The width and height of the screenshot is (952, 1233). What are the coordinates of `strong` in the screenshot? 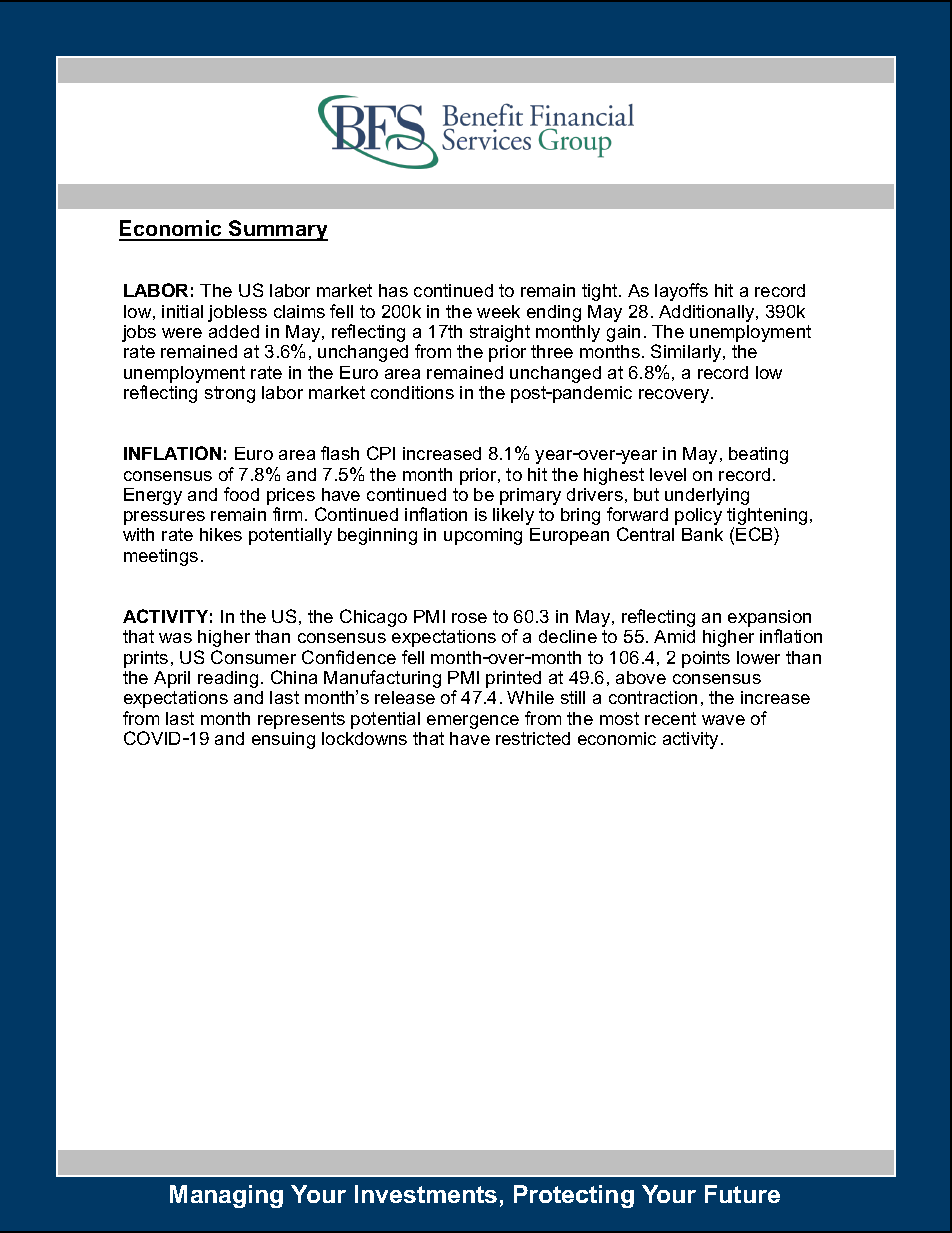 It's located at (230, 394).
